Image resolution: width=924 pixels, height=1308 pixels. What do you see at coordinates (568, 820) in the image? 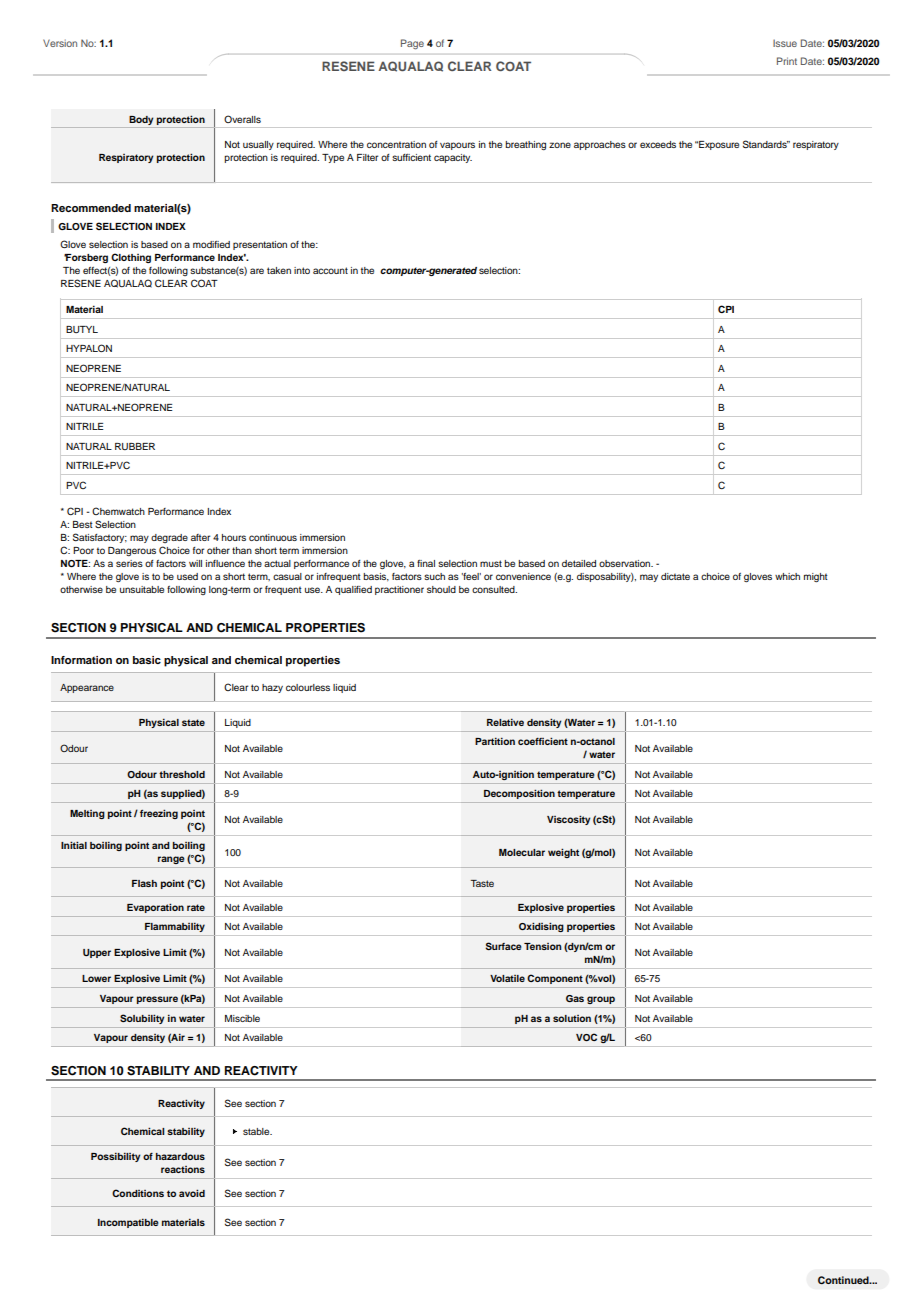
I see `Viscosity` at bounding box center [568, 820].
